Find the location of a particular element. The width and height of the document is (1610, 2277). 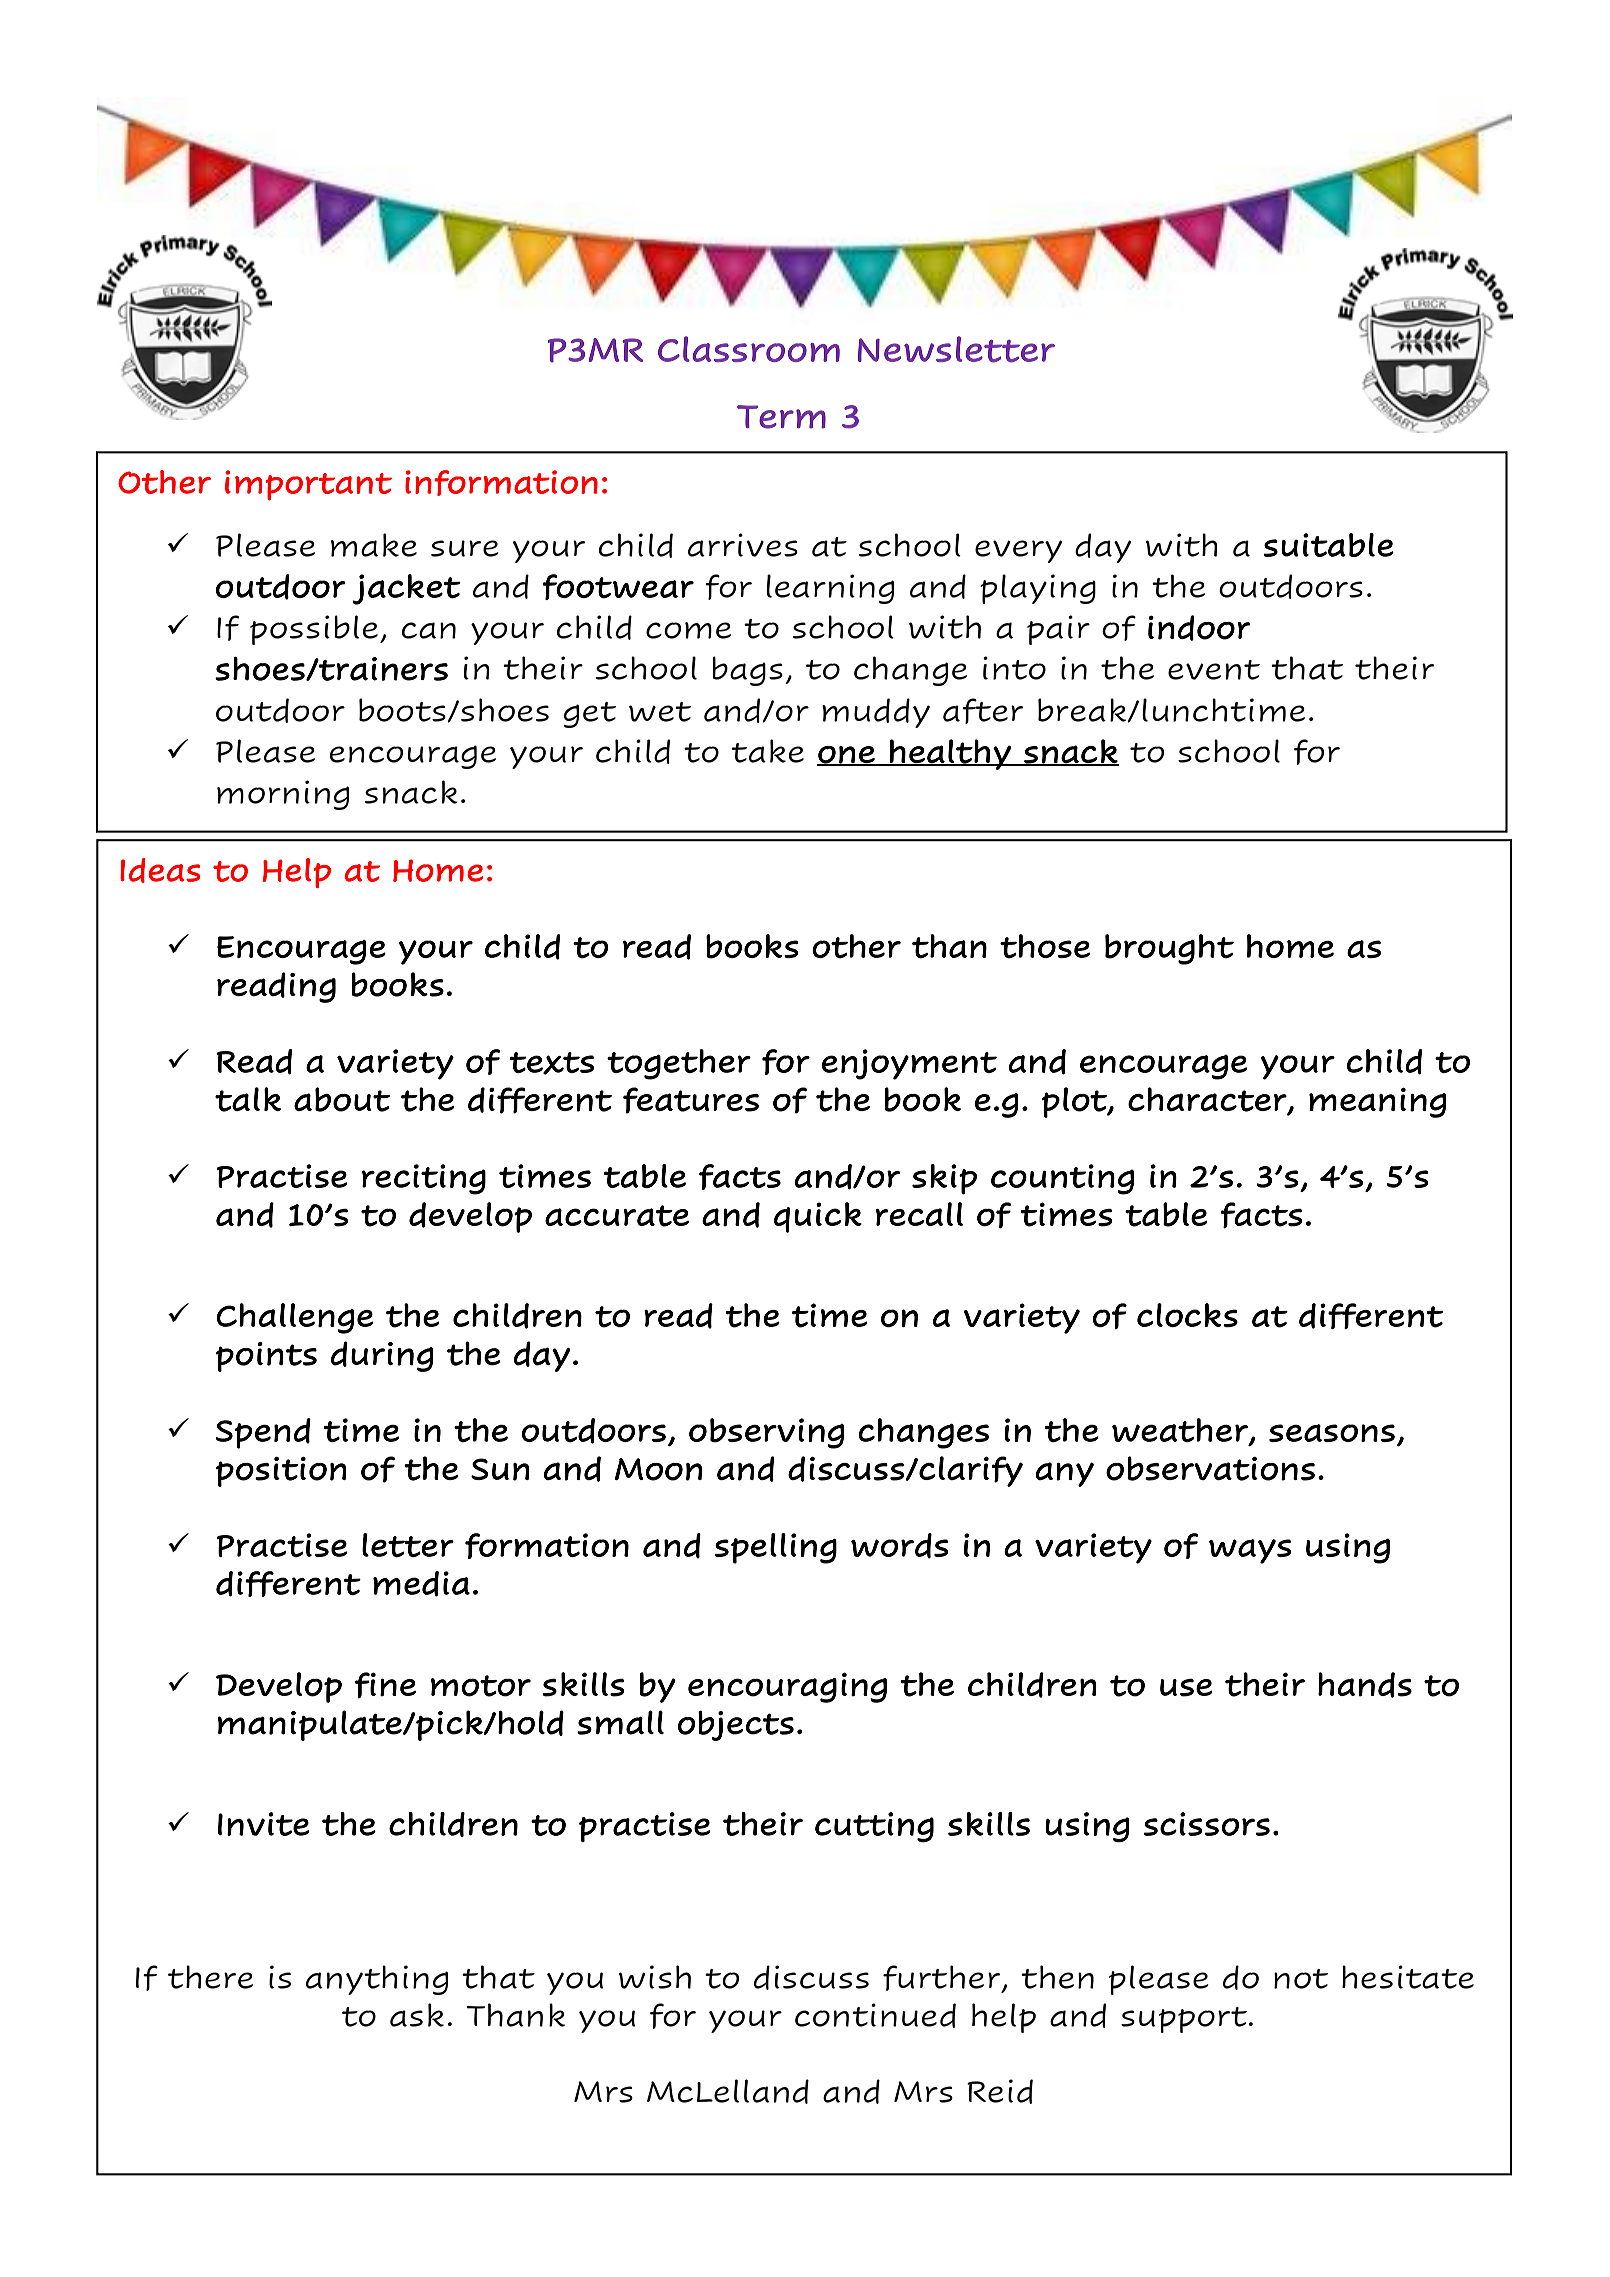

together is located at coordinates (679, 1064).
